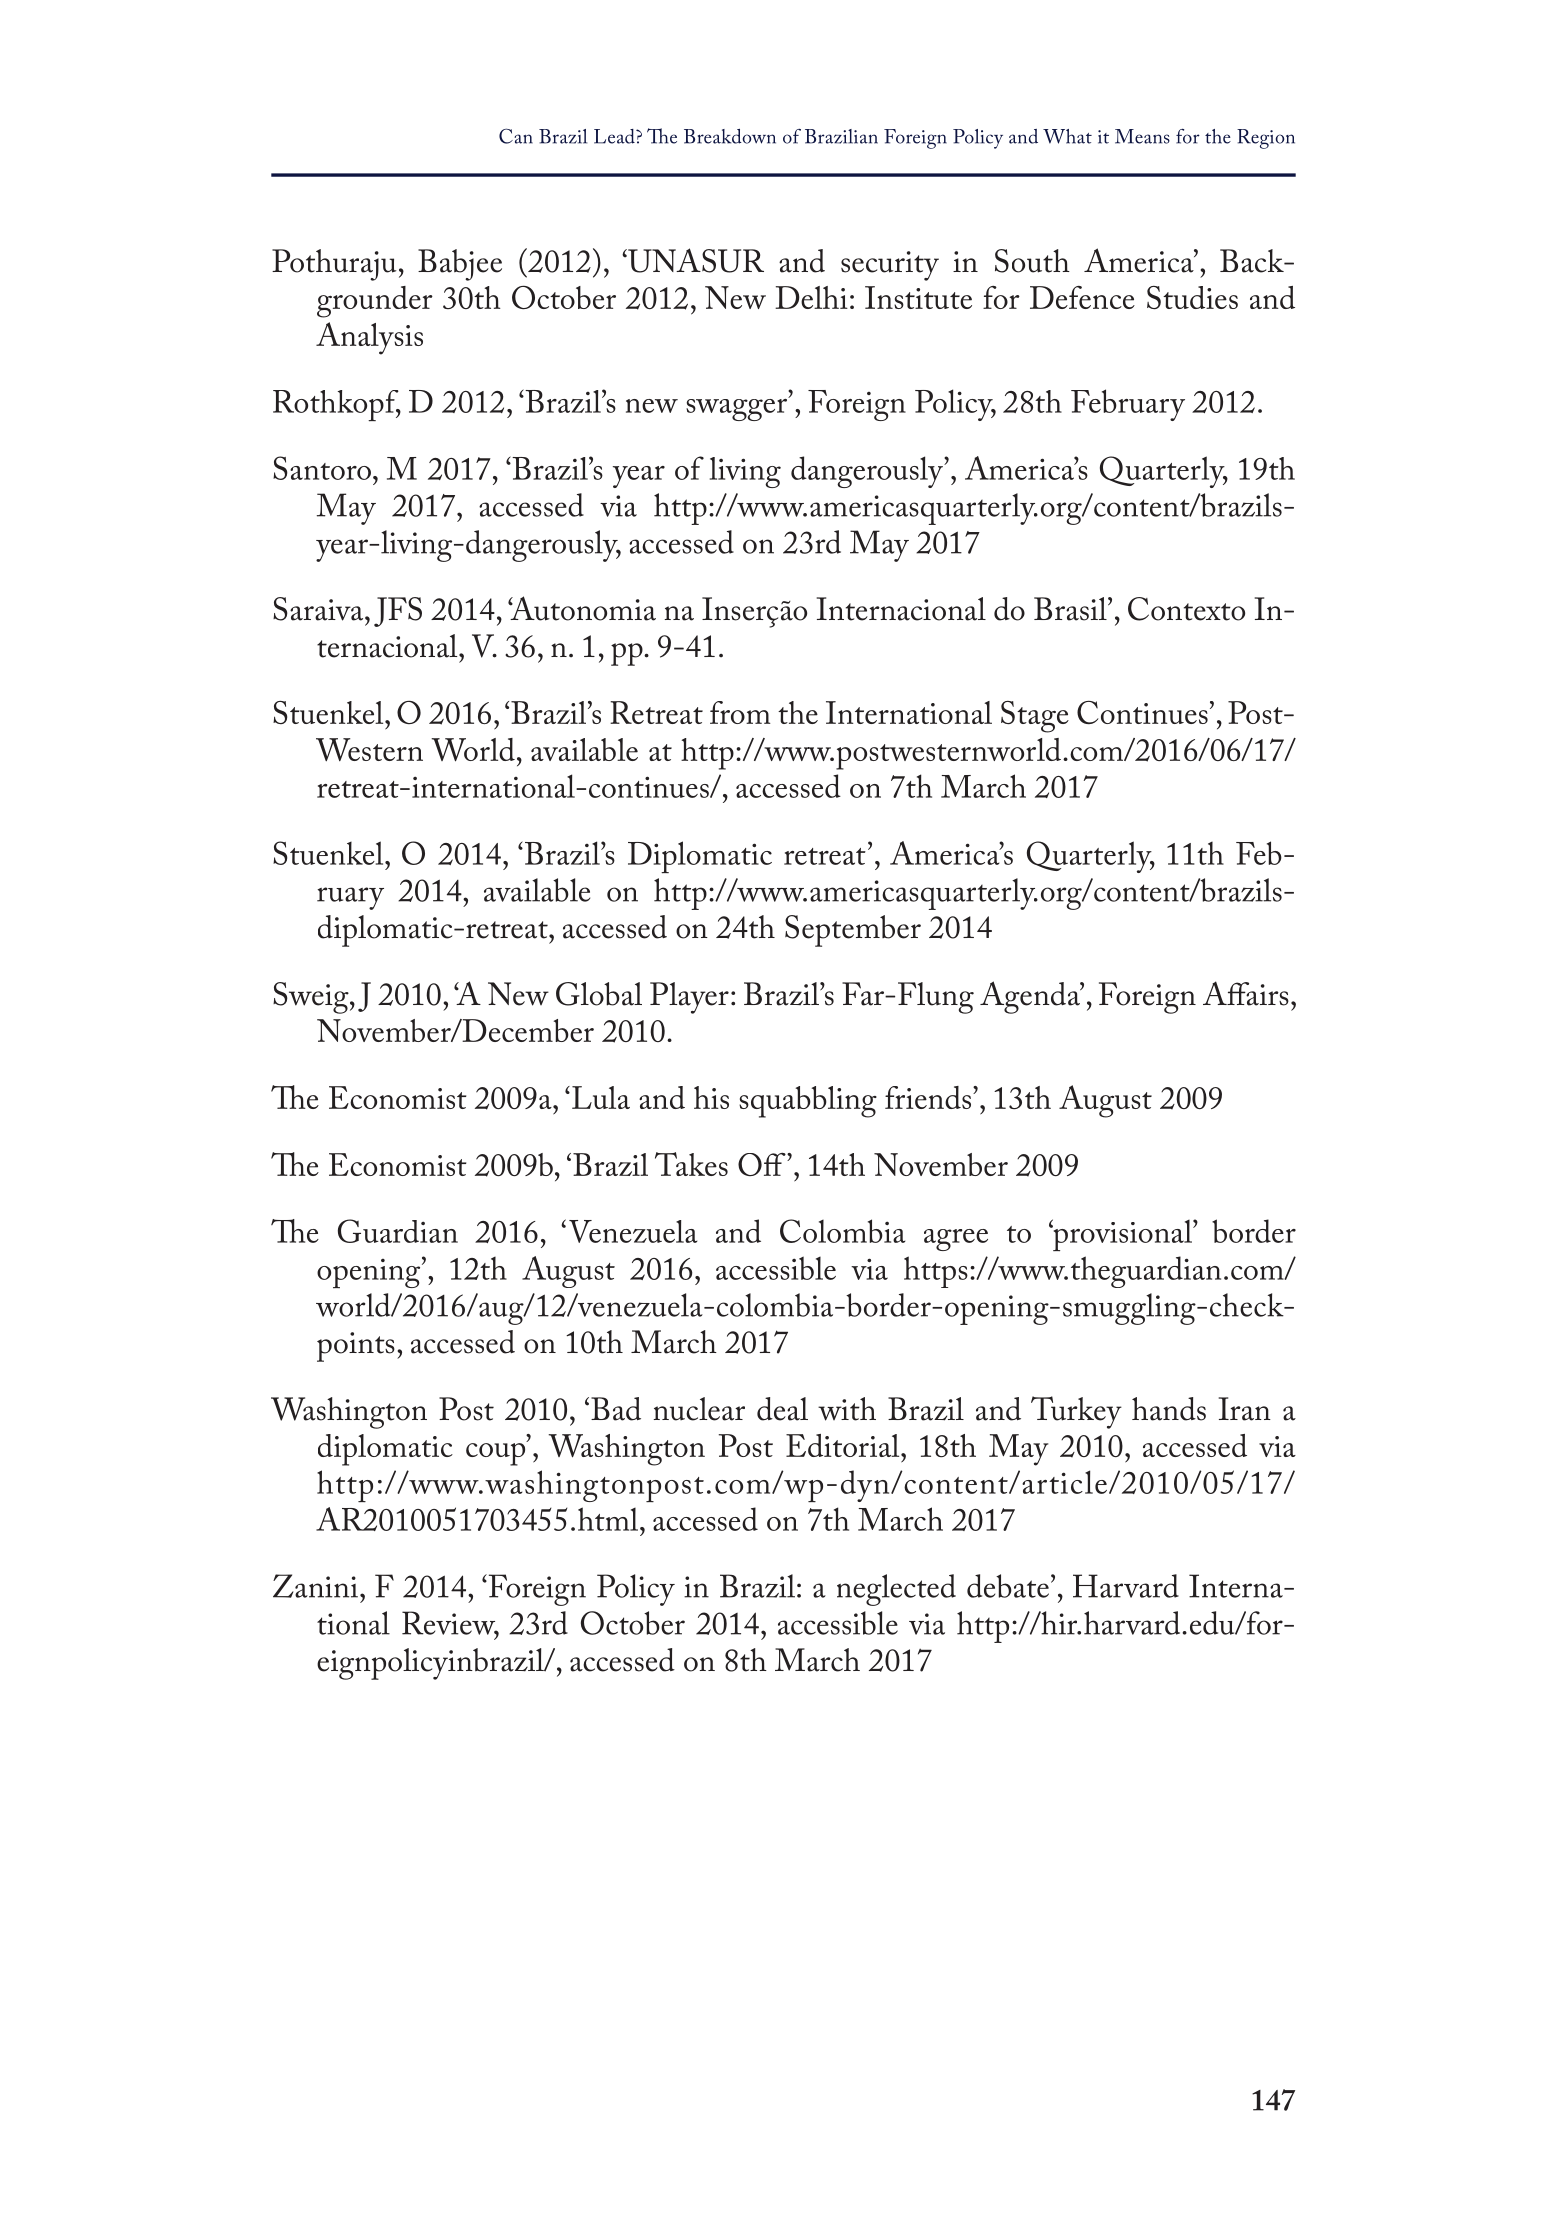  What do you see at coordinates (896, 1590) in the document?
I see `neglected` at bounding box center [896, 1590].
